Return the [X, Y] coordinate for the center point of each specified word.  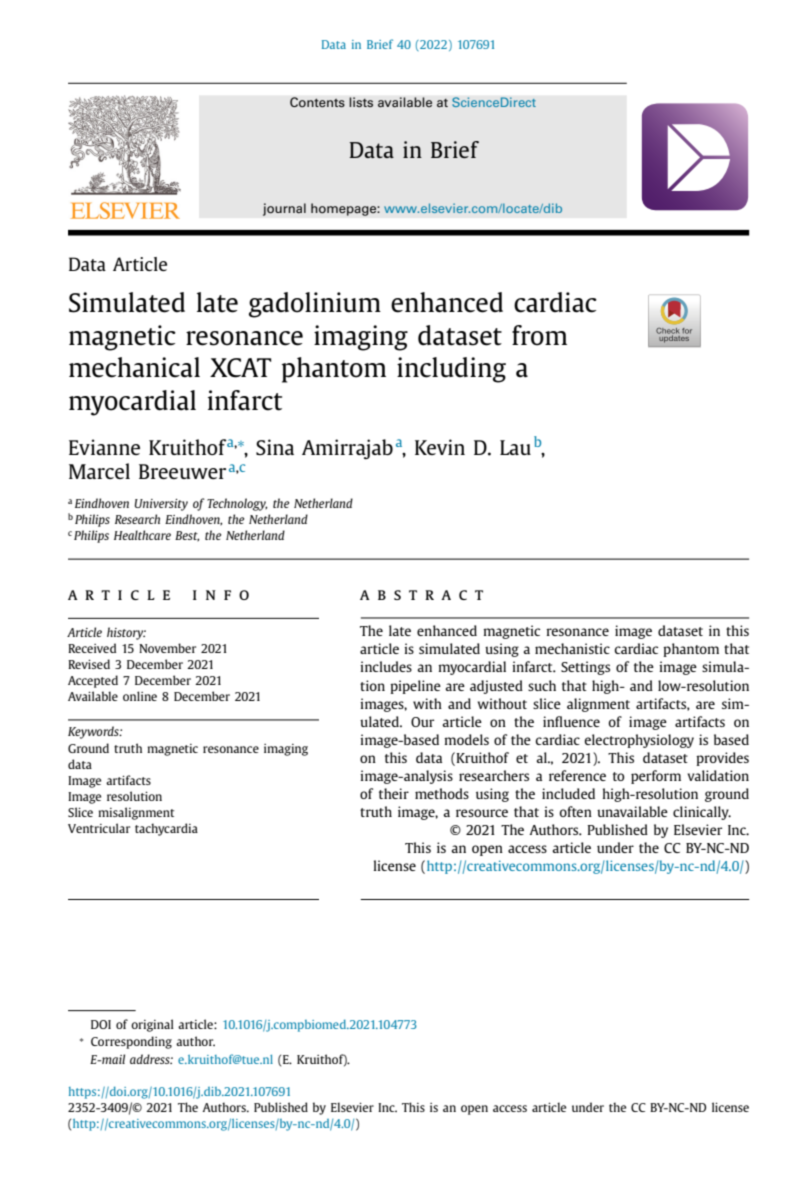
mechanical [134, 367]
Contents [317, 102]
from [539, 335]
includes [386, 666]
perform [656, 777]
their [394, 793]
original [152, 1025]
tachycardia [166, 829]
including [451, 370]
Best [187, 536]
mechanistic [572, 648]
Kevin [440, 447]
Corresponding [131, 1042]
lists [361, 102]
